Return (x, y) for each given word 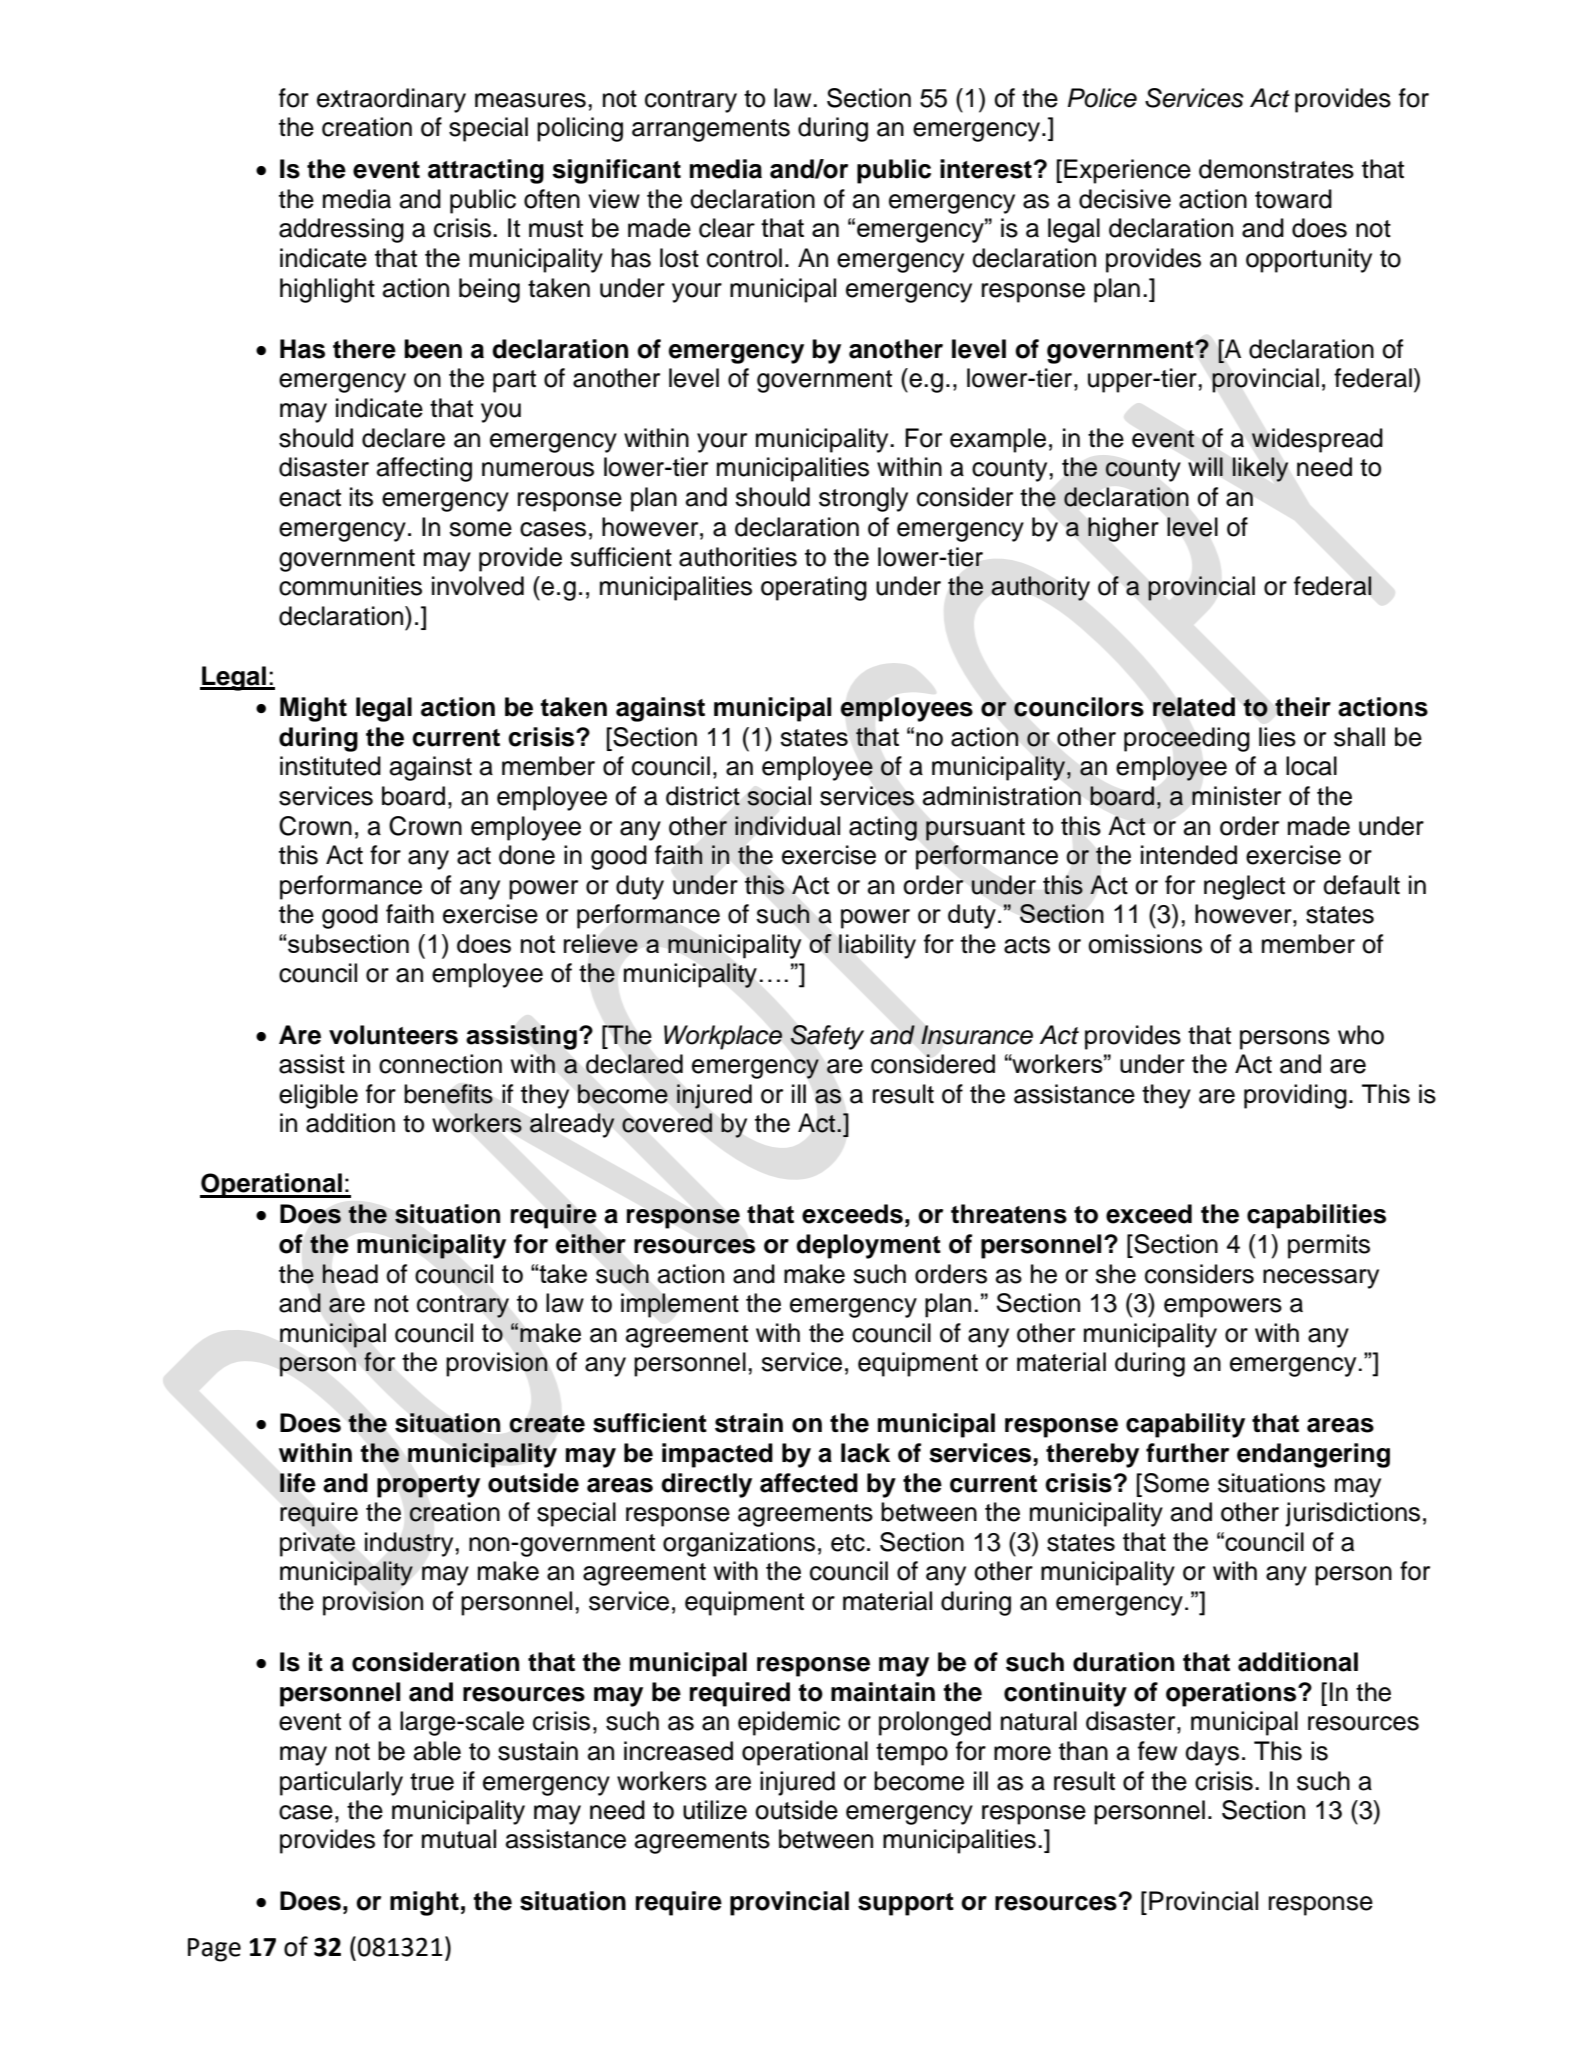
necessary (1321, 1279)
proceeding (1187, 739)
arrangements (711, 130)
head (350, 1274)
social (779, 796)
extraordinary (391, 100)
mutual (459, 1839)
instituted (330, 766)
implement (680, 1305)
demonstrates (1276, 169)
